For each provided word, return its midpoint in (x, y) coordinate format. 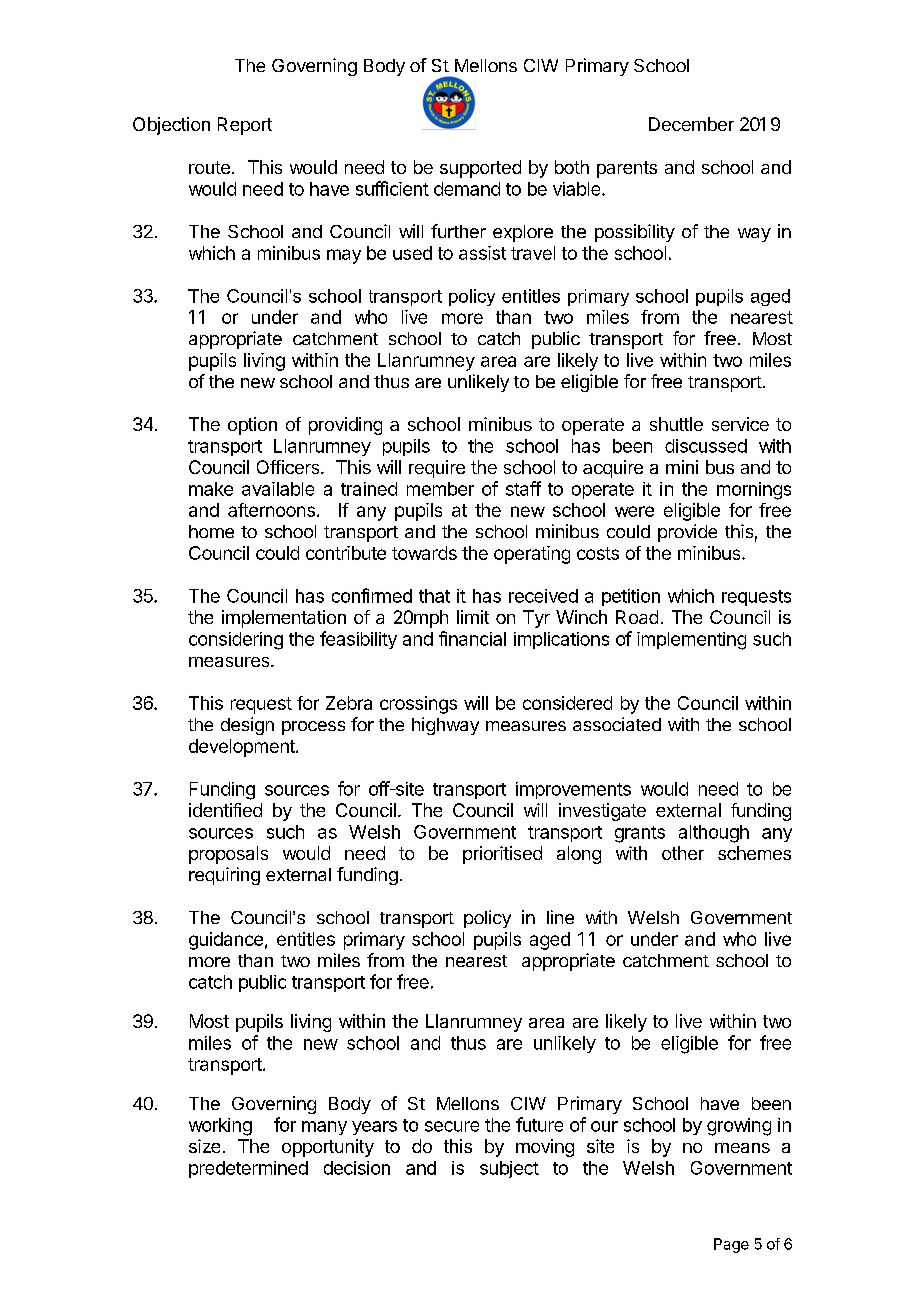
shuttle (676, 424)
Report (245, 126)
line (560, 917)
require (437, 469)
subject (509, 1169)
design (247, 726)
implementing (691, 641)
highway (445, 726)
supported (480, 169)
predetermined (248, 1169)
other (683, 853)
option (252, 426)
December (691, 124)
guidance (226, 941)
